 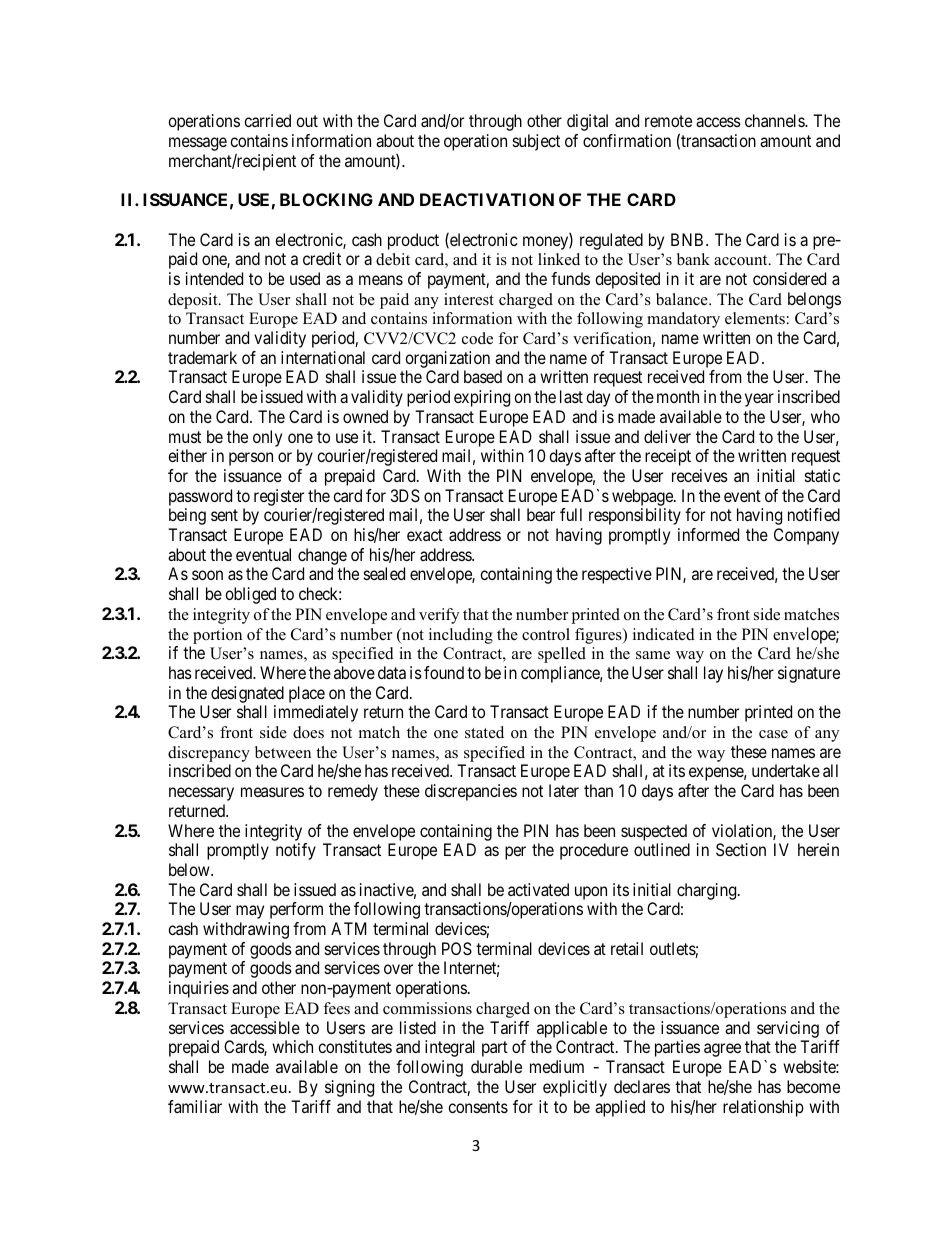 What do you see at coordinates (541, 514) in the document?
I see `bear` at bounding box center [541, 514].
